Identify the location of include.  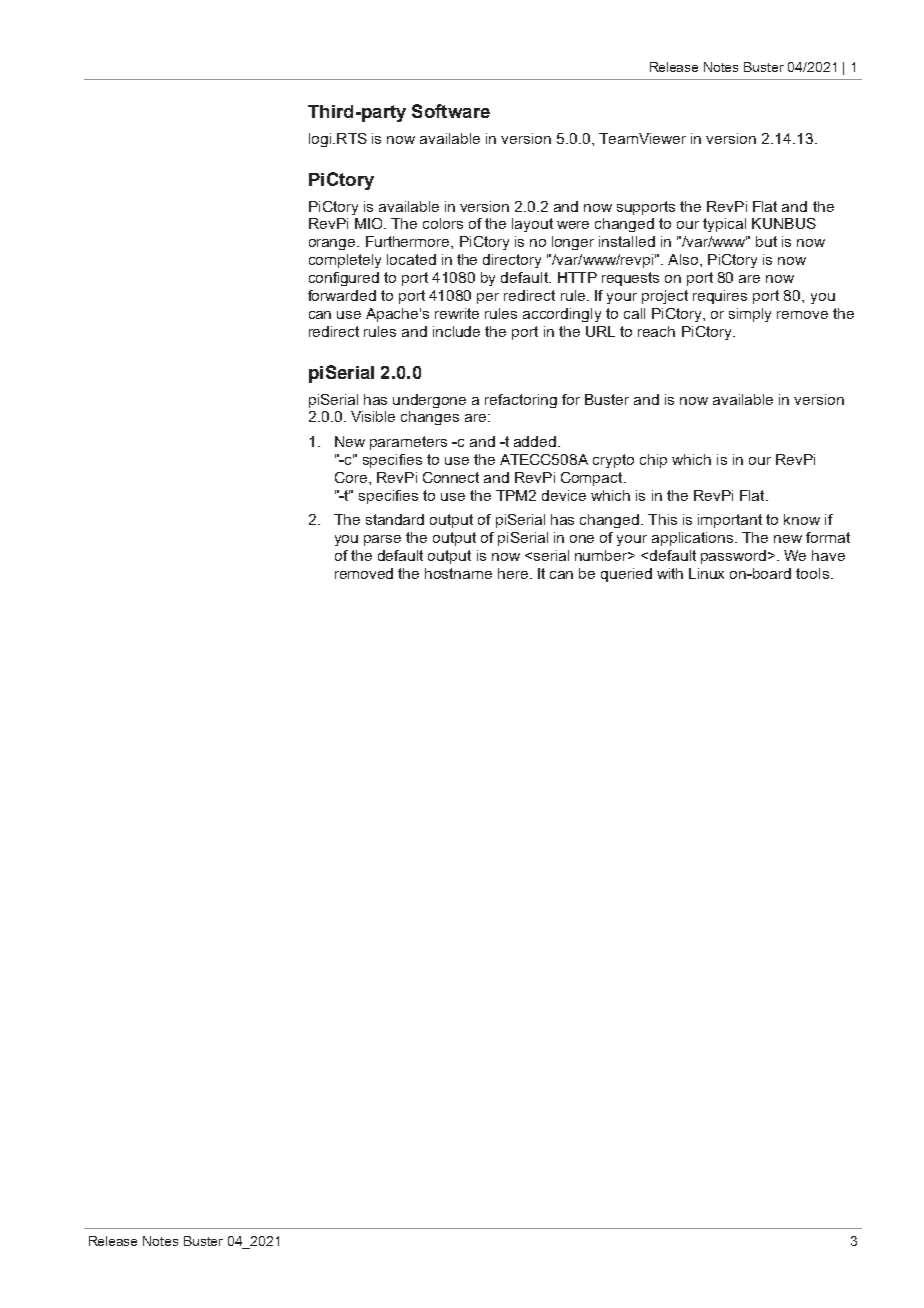
(456, 331).
